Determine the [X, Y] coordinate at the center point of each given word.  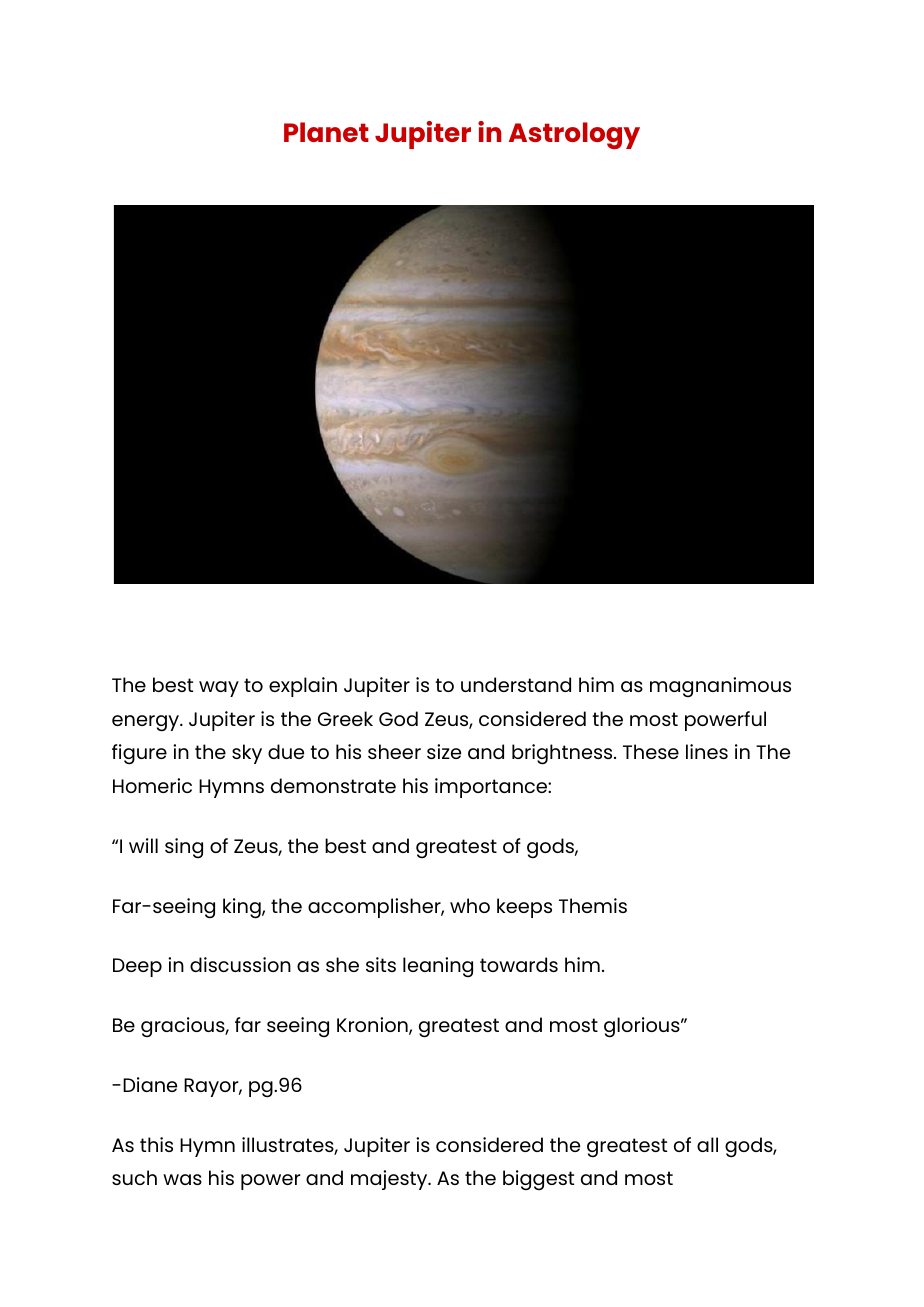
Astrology [574, 135]
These [651, 751]
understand [516, 684]
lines [707, 751]
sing [184, 848]
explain [303, 687]
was [182, 1179]
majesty [390, 1180]
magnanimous [720, 687]
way [219, 689]
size [444, 751]
